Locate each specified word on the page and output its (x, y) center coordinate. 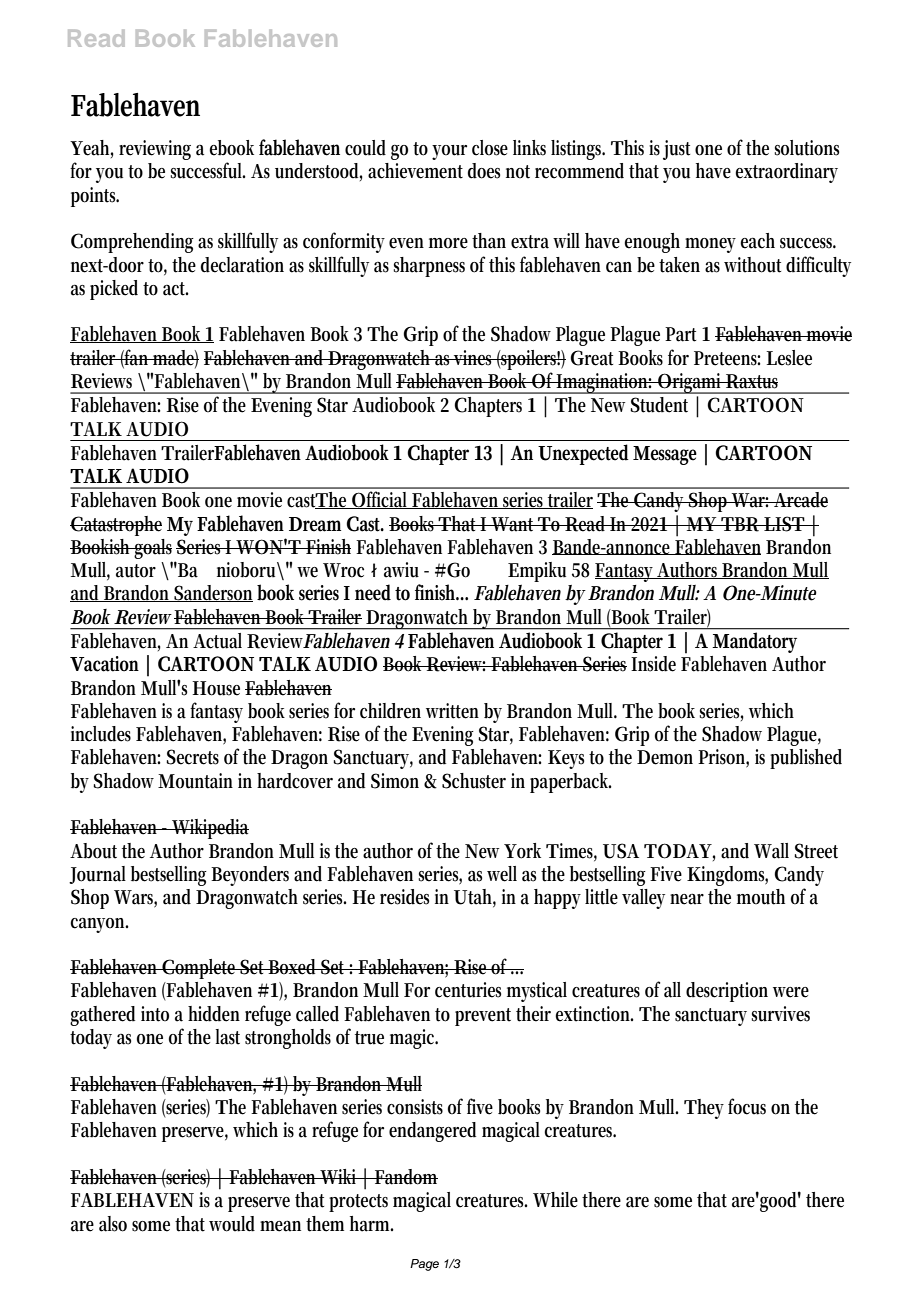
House (216, 688)
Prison (723, 758)
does (484, 171)
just (676, 150)
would (232, 1224)
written (452, 711)
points (95, 197)
